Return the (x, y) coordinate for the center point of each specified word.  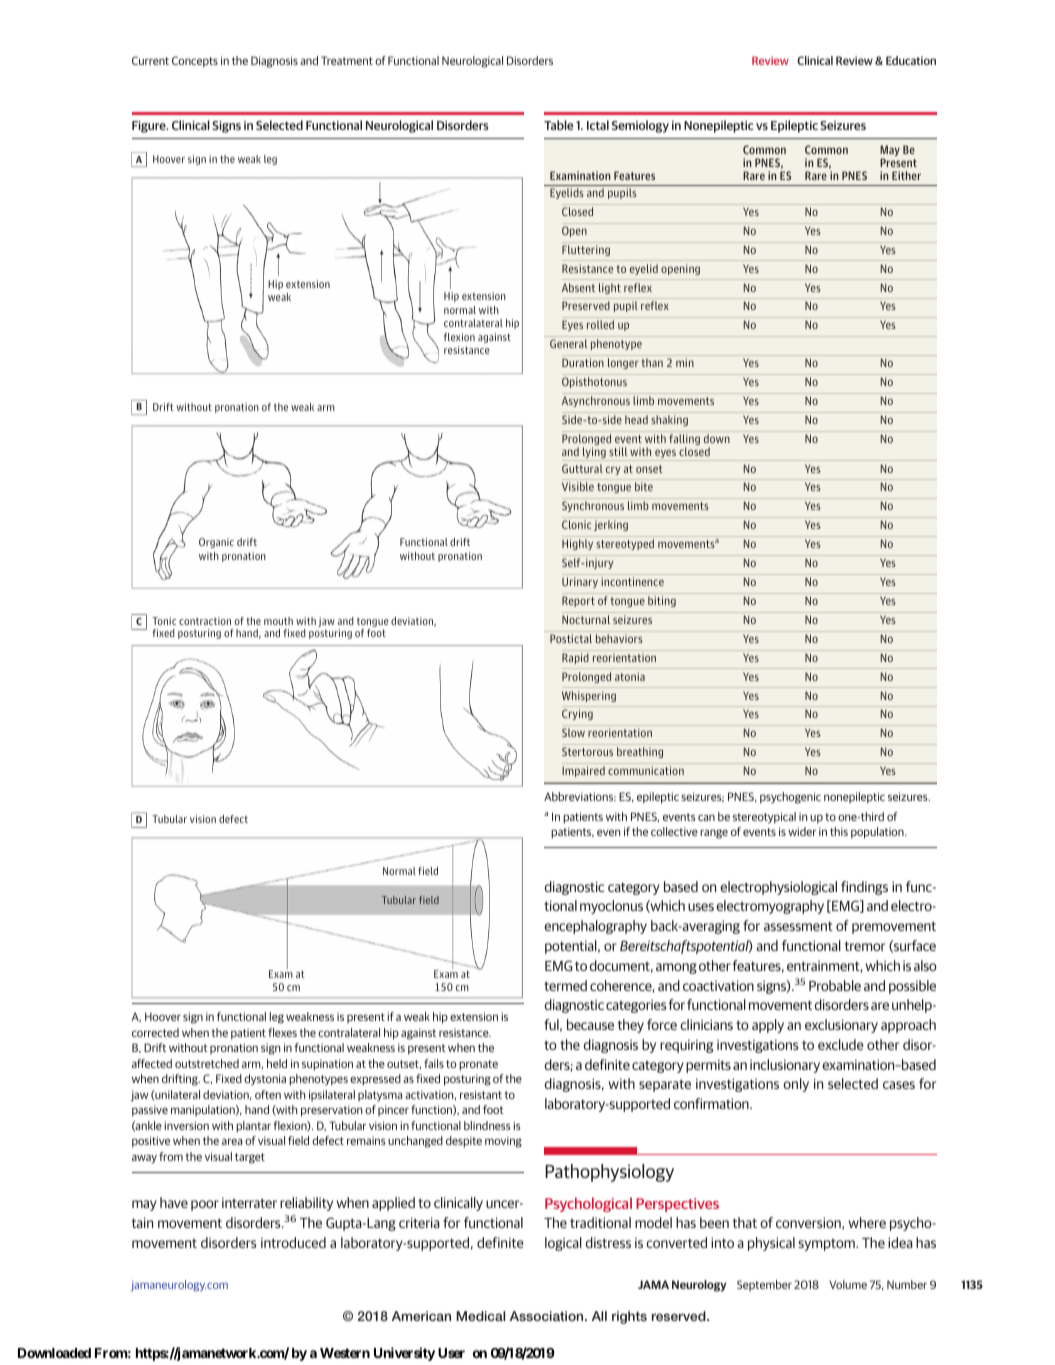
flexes (282, 1032)
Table (559, 125)
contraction (205, 621)
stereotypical (764, 818)
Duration (583, 362)
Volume (848, 1284)
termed (565, 985)
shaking (669, 420)
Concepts (195, 62)
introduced (293, 1242)
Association (548, 1316)
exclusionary (841, 1026)
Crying (577, 714)
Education (911, 60)
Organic (216, 543)
